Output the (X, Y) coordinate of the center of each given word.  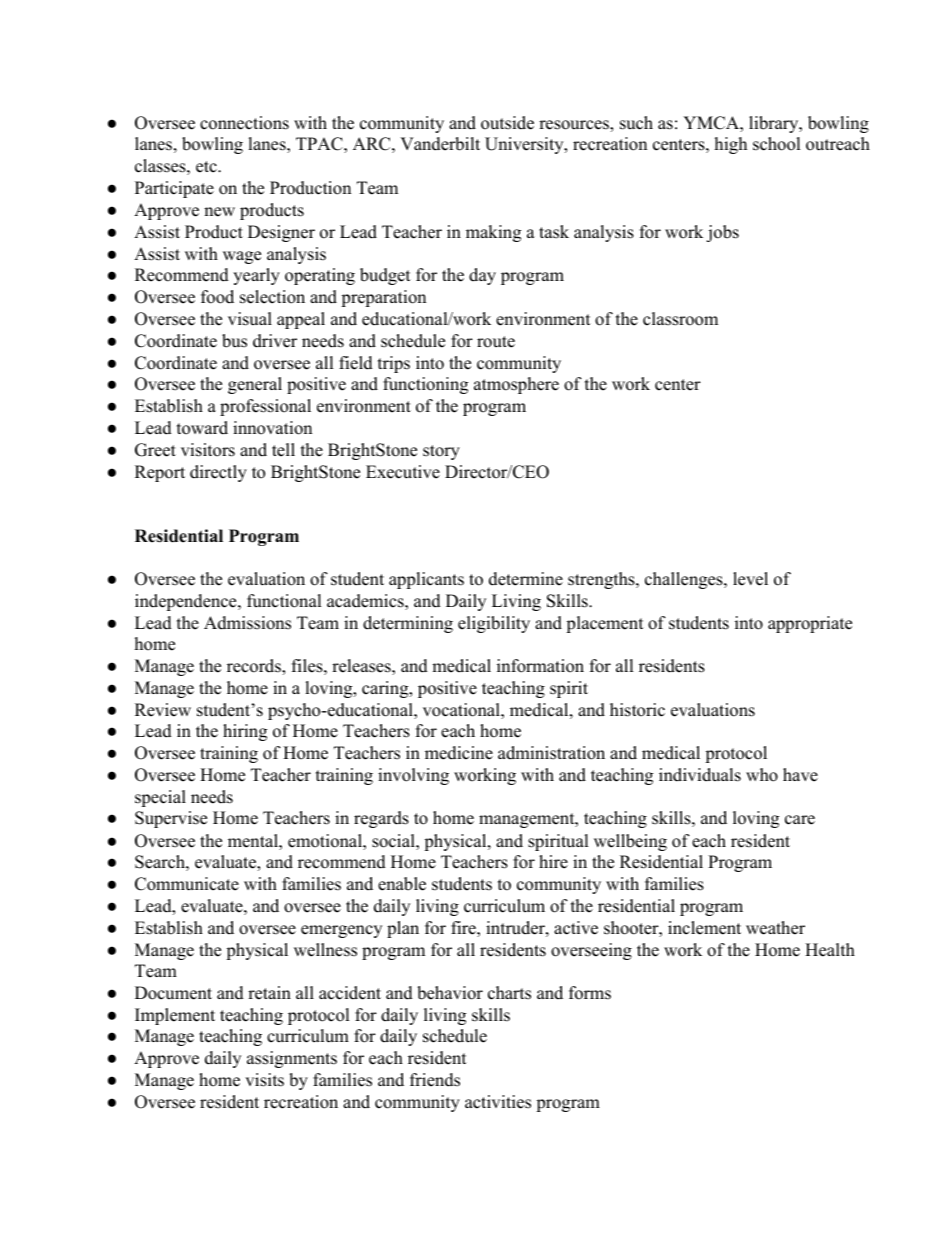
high (731, 145)
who (762, 775)
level (750, 579)
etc (207, 167)
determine (526, 579)
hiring (245, 732)
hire (553, 862)
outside (507, 123)
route (496, 342)
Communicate (187, 884)
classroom (680, 319)
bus (234, 341)
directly (218, 473)
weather (775, 928)
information (540, 666)
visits (264, 1080)
